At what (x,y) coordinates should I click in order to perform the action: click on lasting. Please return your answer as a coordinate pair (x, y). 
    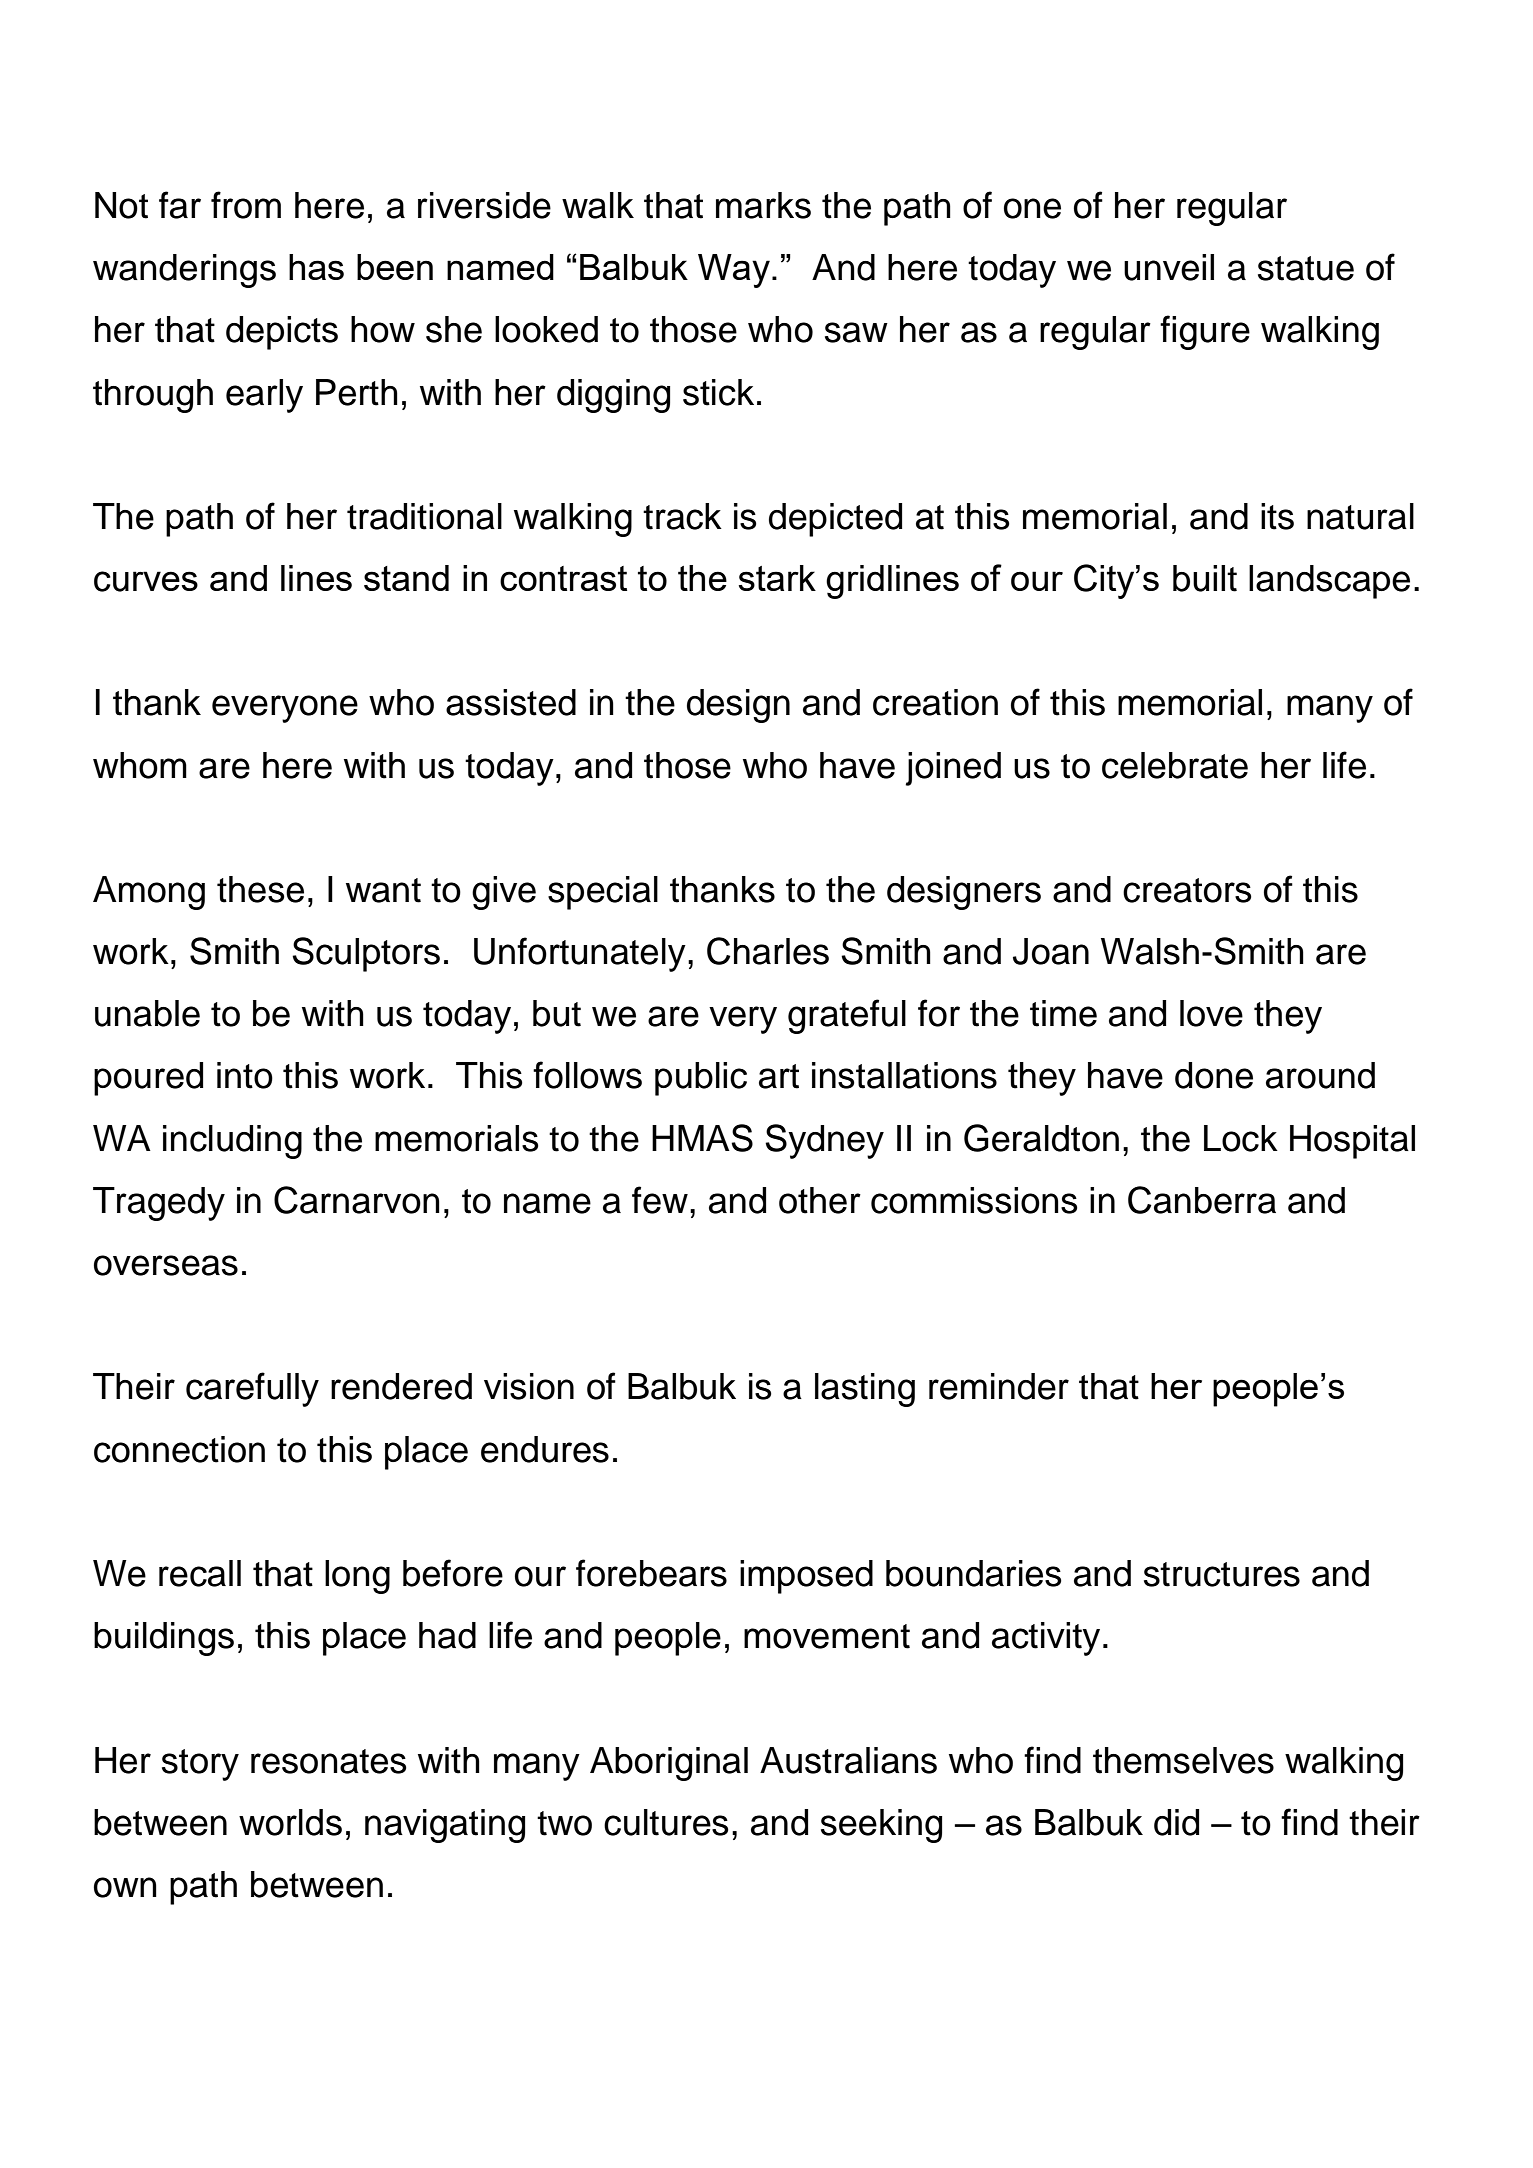
    Looking at the image, I should click on (865, 1390).
